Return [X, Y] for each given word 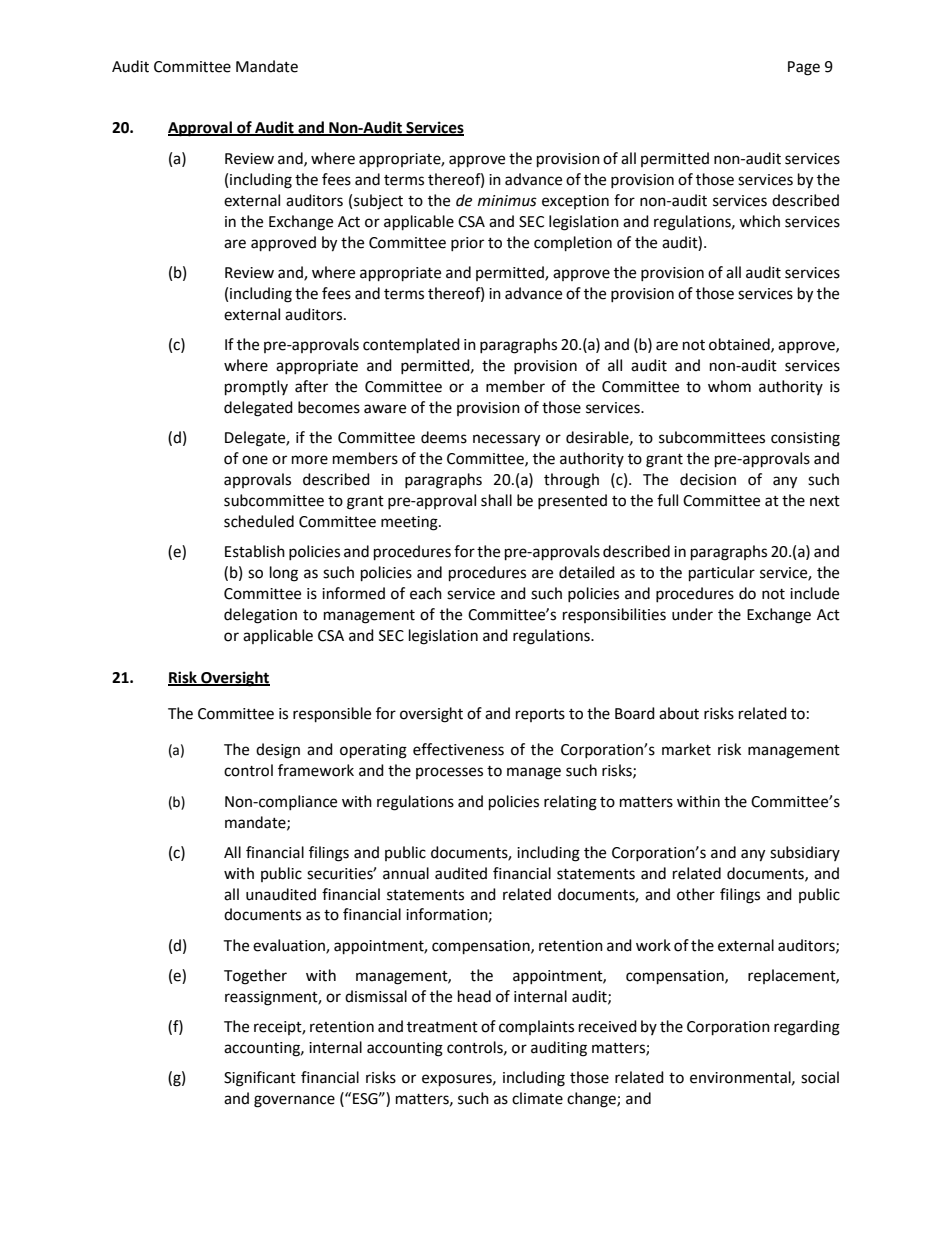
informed [353, 593]
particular [722, 574]
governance [294, 1101]
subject [378, 202]
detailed [587, 572]
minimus [507, 201]
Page [804, 68]
